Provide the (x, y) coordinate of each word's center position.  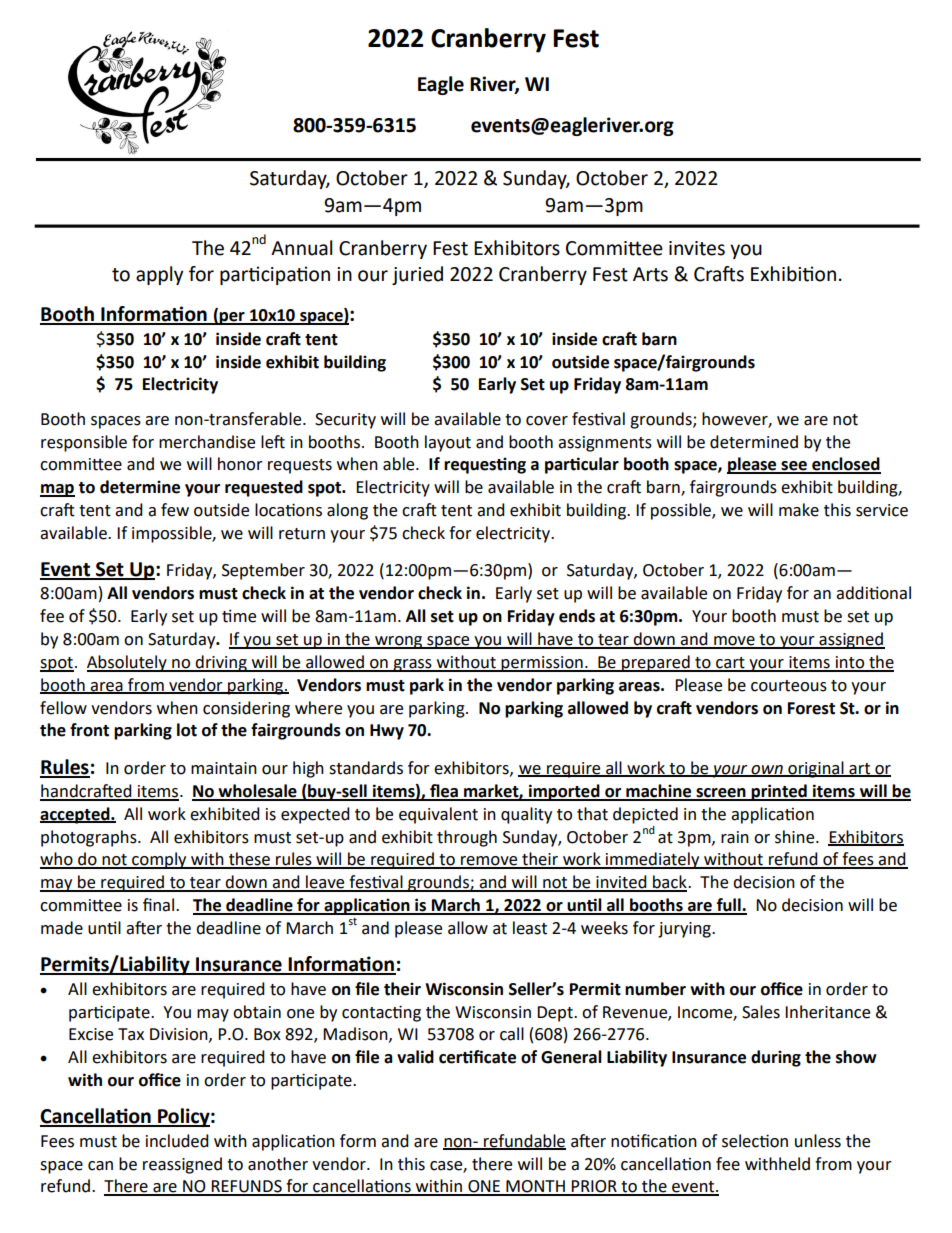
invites (697, 248)
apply (160, 275)
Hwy (387, 732)
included (177, 1141)
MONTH (535, 1187)
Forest (811, 708)
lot (187, 730)
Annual (301, 248)
